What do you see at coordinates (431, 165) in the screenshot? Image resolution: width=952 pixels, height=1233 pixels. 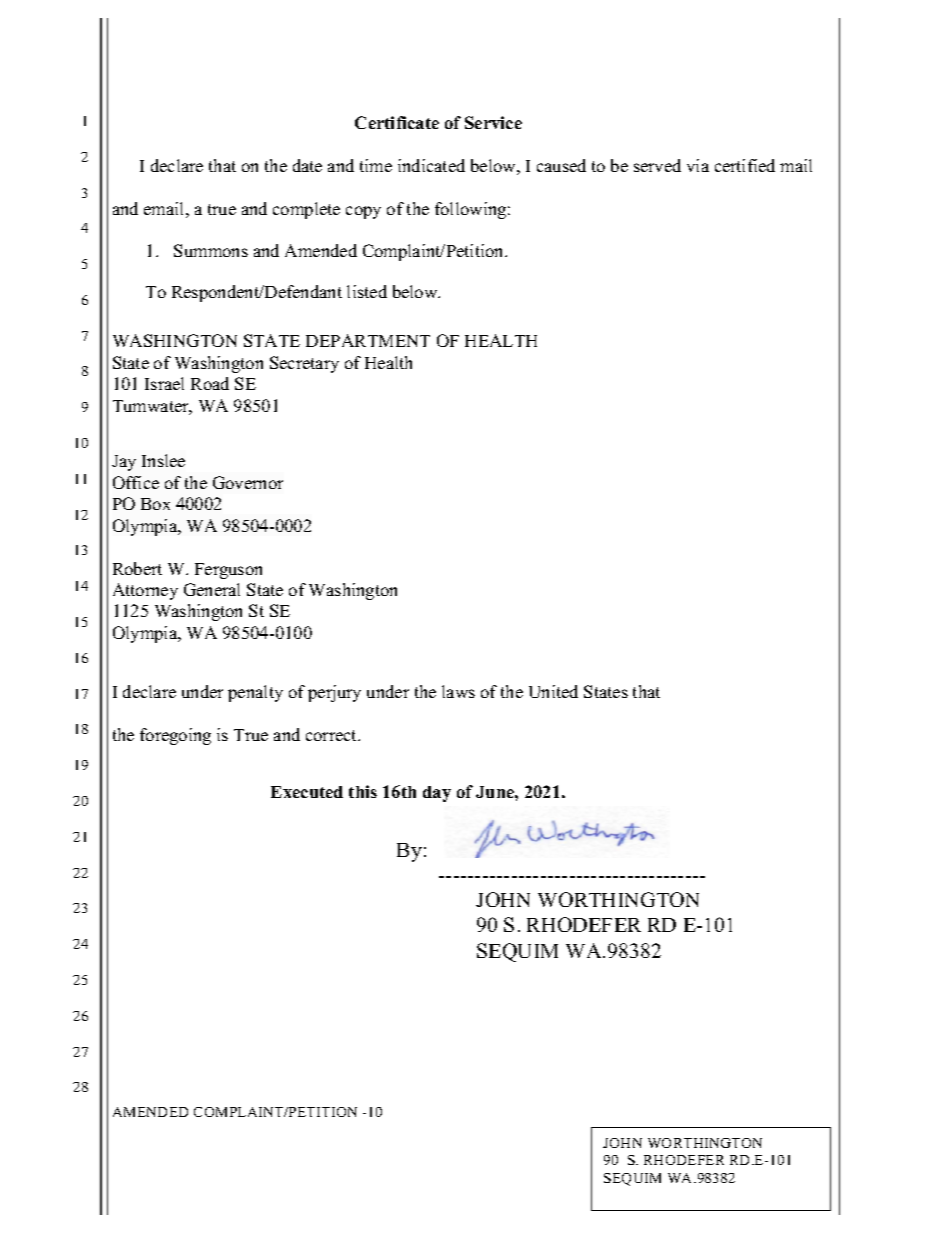 I see `indicated` at bounding box center [431, 165].
